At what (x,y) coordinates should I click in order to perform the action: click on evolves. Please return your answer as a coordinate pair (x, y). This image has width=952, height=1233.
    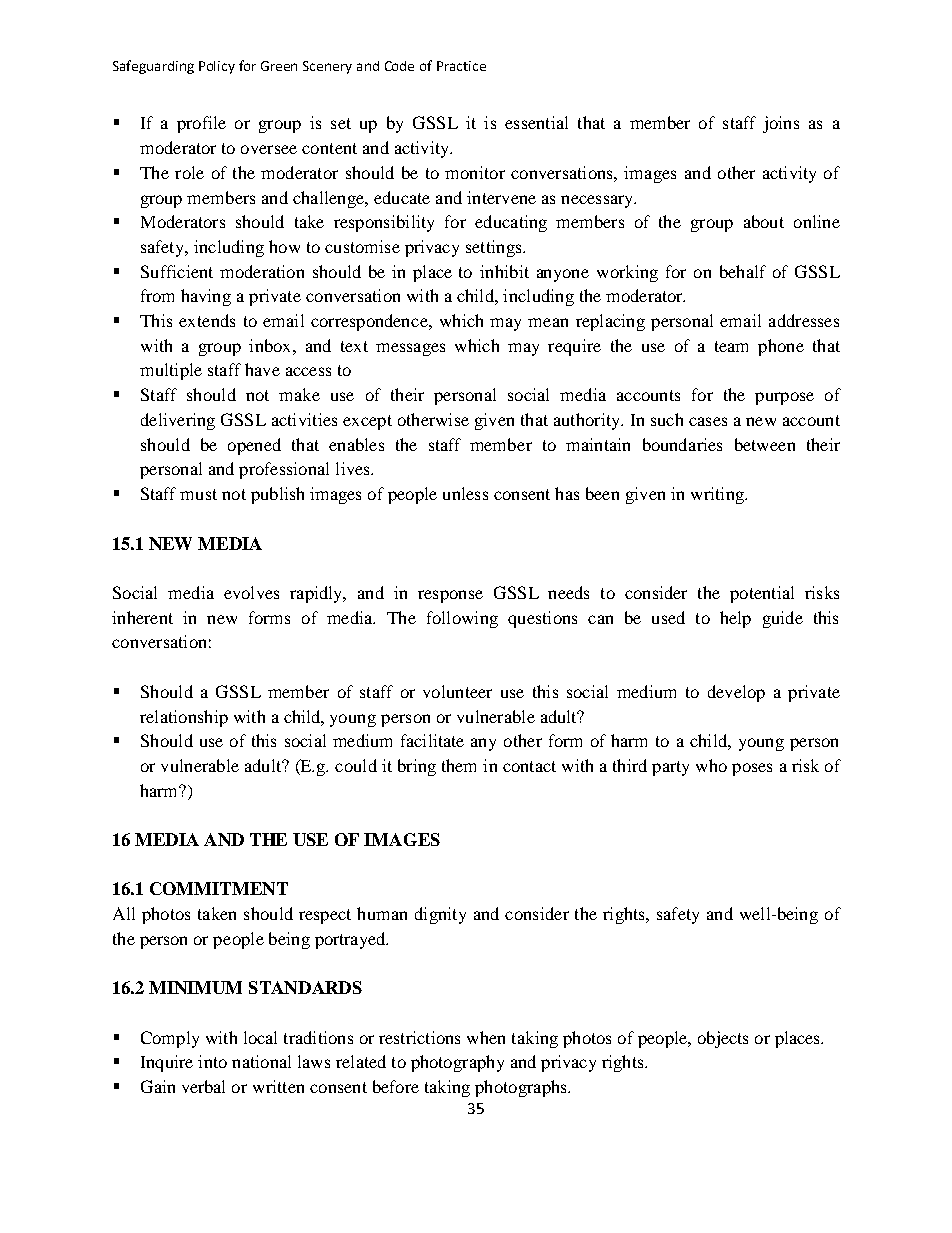
    Looking at the image, I should click on (251, 592).
